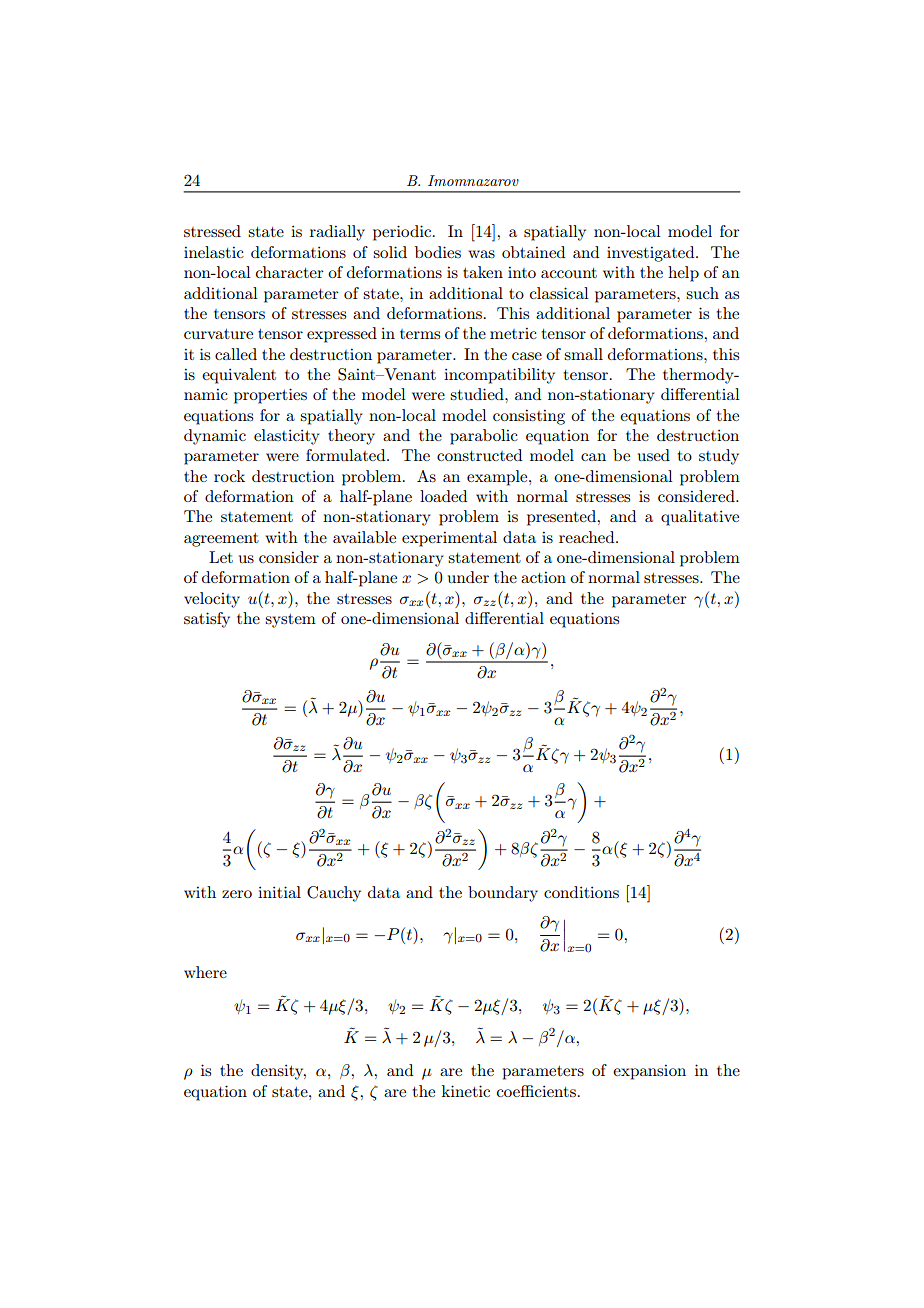 The width and height of the screenshot is (924, 1308). I want to click on under, so click(468, 577).
